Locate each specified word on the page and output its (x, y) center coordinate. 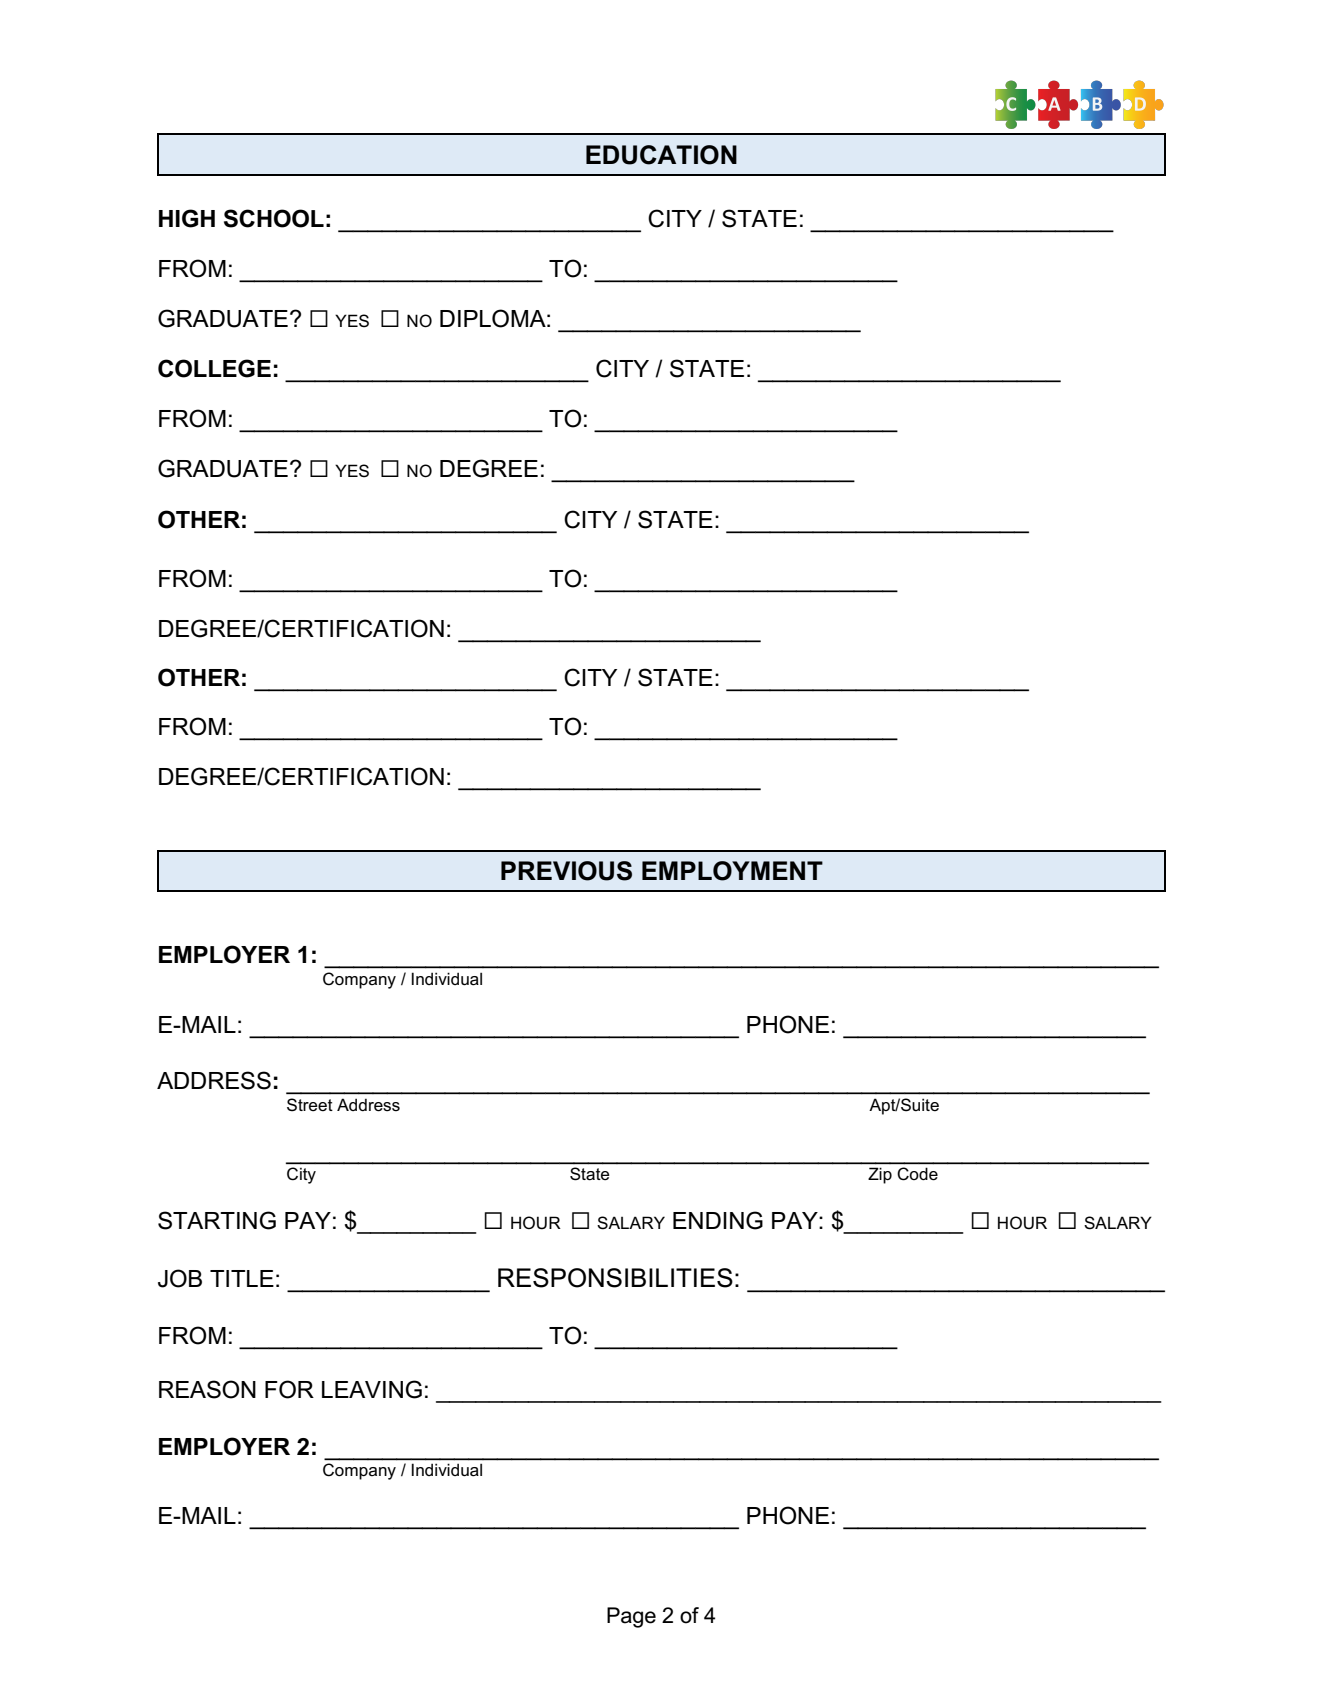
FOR (289, 1389)
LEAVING (372, 1389)
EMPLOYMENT (732, 871)
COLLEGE (214, 368)
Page (631, 1617)
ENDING (718, 1220)
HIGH (187, 218)
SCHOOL (274, 218)
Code (918, 1173)
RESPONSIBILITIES (615, 1278)
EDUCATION (661, 155)
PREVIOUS (566, 871)
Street (310, 1105)
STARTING (217, 1220)
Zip (880, 1176)
